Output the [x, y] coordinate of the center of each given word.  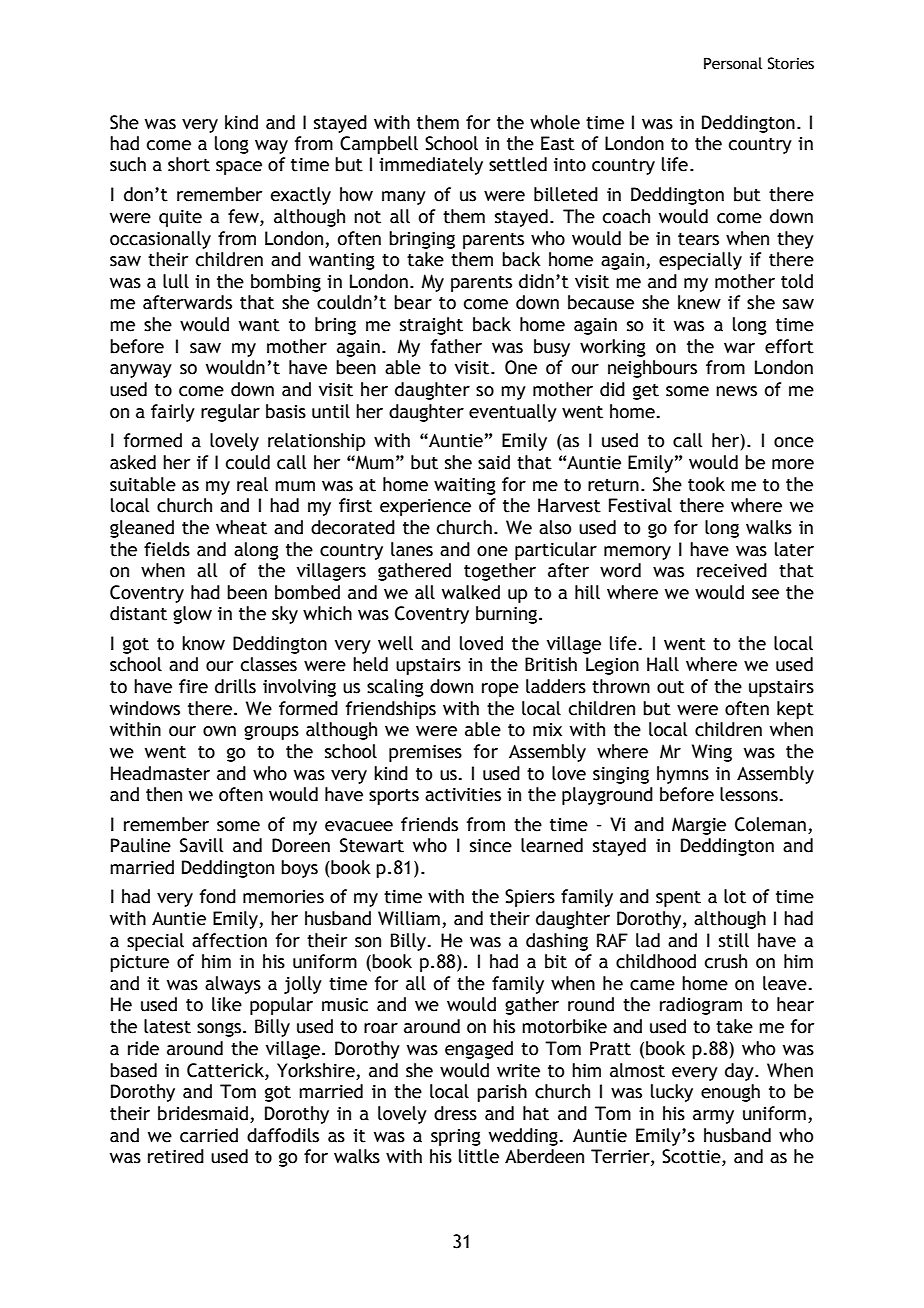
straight [431, 326]
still [734, 940]
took [706, 484]
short [189, 164]
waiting [465, 486]
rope [500, 690]
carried [209, 1135]
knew [699, 302]
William [409, 918]
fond [218, 896]
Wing [712, 753]
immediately [431, 166]
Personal [733, 63]
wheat [241, 527]
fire [193, 686]
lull [176, 281]
